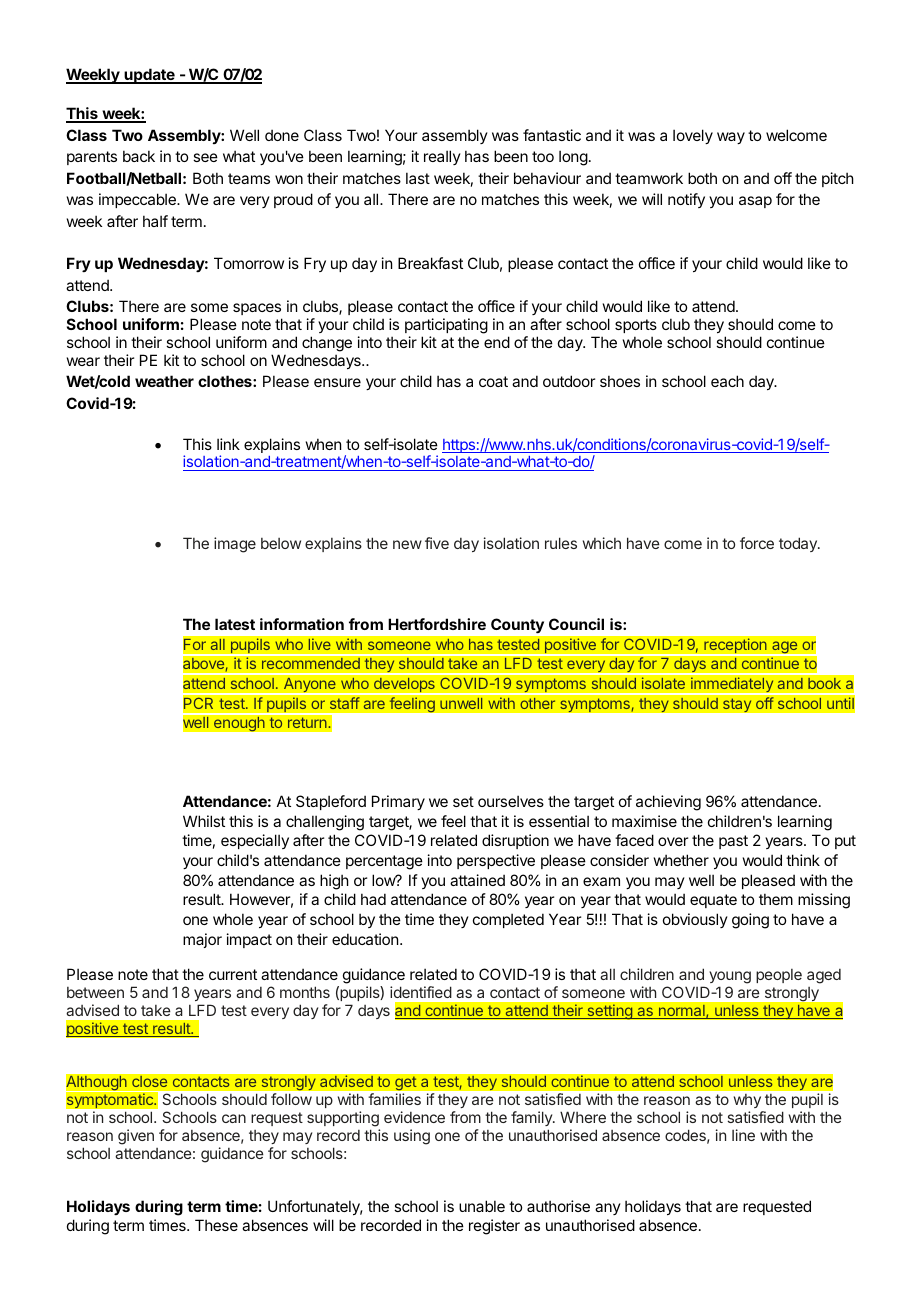 This screenshot has height=1308, width=924. What do you see at coordinates (149, 76) in the screenshot?
I see `update` at bounding box center [149, 76].
